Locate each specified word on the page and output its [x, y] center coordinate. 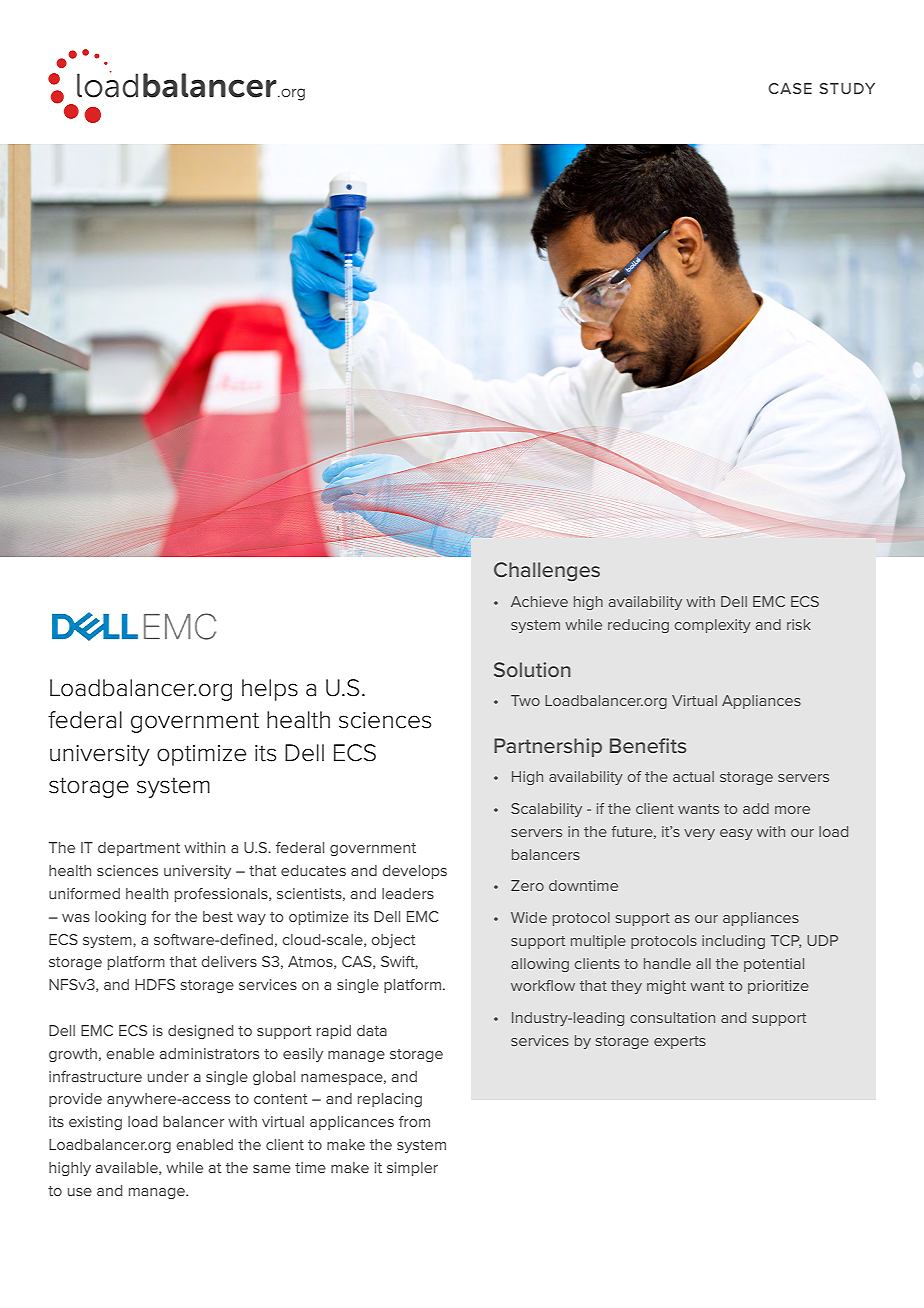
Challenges [547, 571]
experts [680, 1042]
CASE [790, 88]
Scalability [546, 810]
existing [95, 1123]
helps [270, 690]
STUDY [847, 88]
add [756, 808]
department [139, 849]
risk [799, 624]
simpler [412, 1169]
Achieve [539, 601]
